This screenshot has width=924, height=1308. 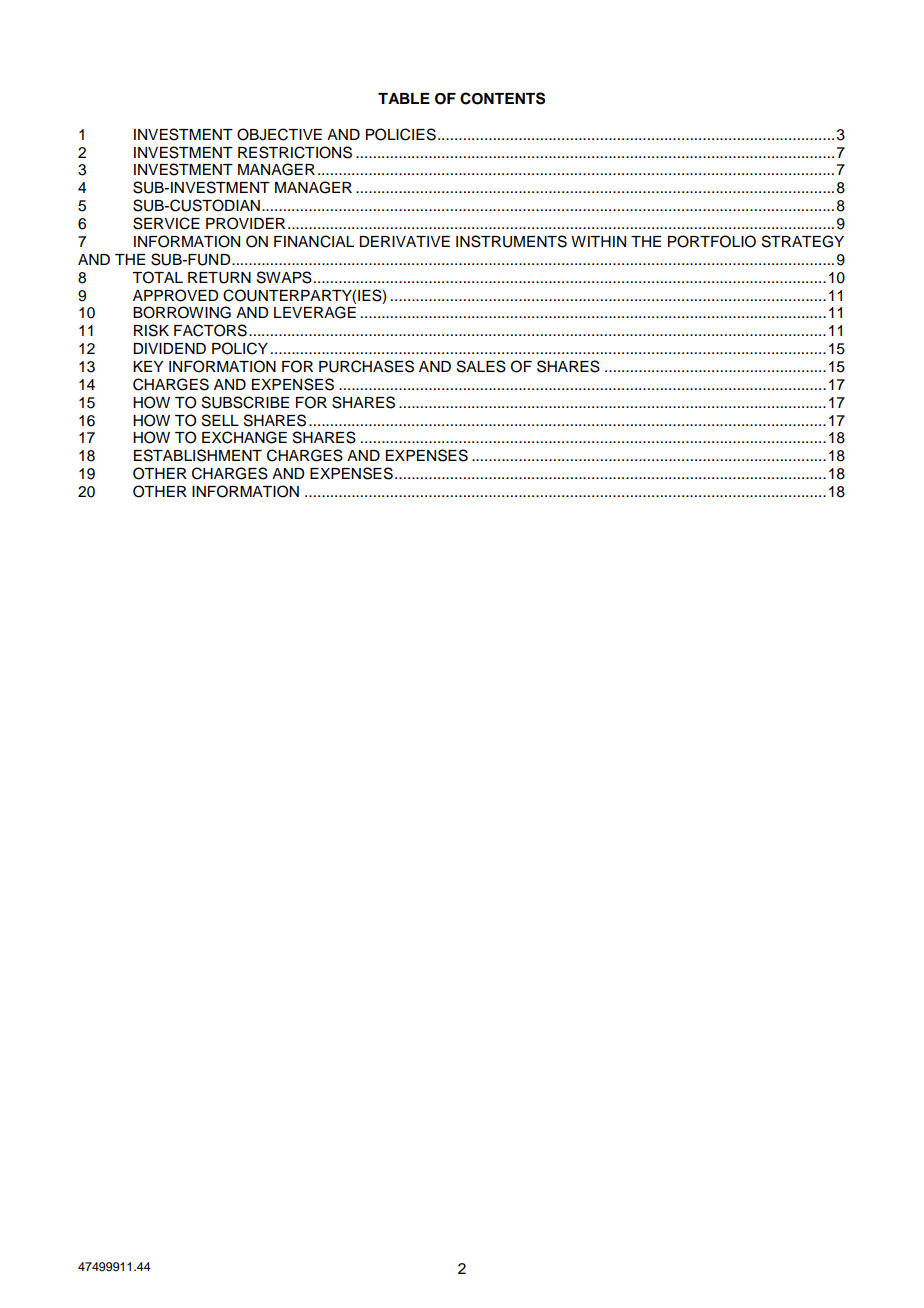 I want to click on RETURN, so click(x=219, y=278).
